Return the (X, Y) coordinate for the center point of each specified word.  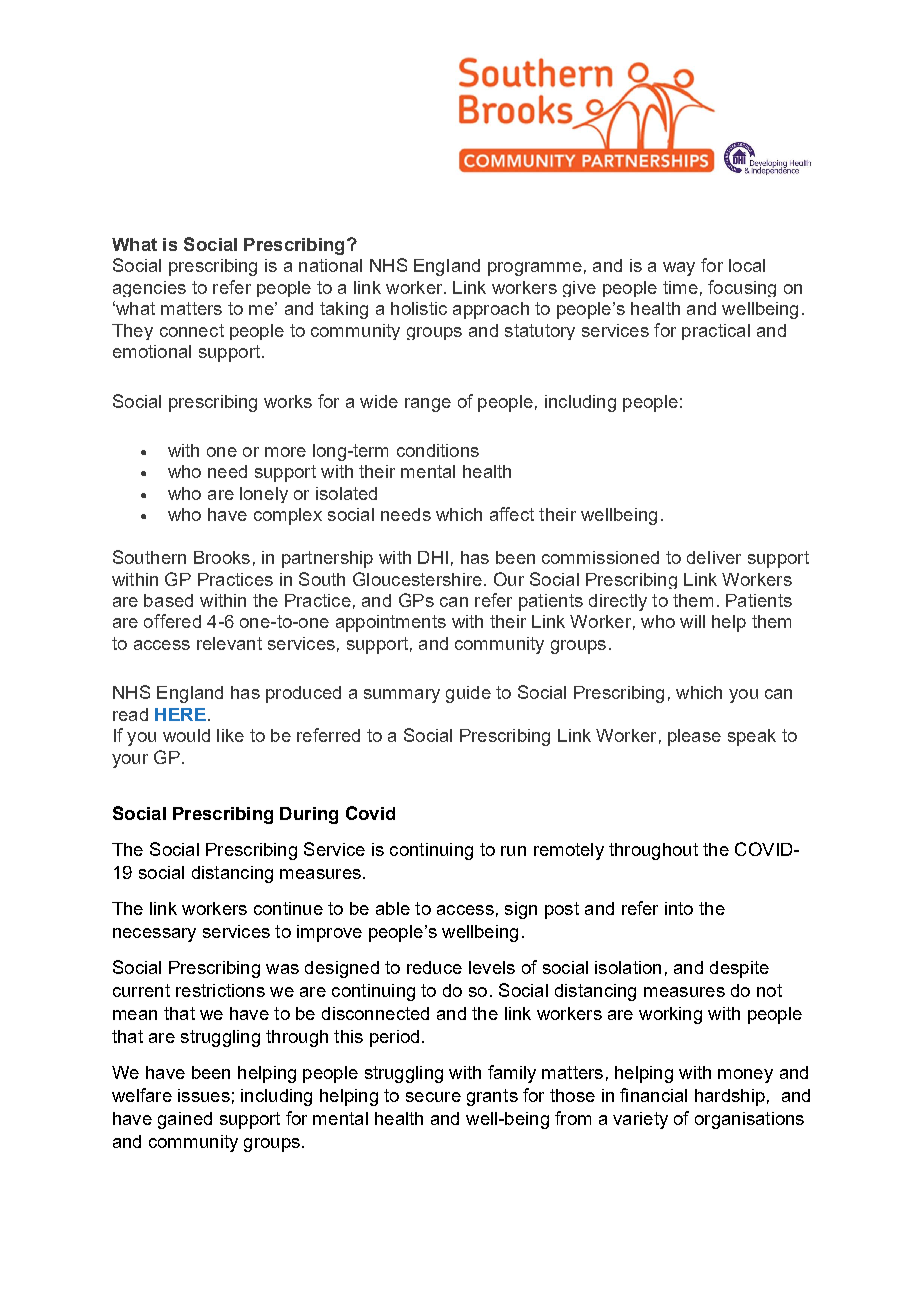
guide (468, 694)
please (694, 737)
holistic (419, 308)
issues (204, 1095)
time (680, 287)
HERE (180, 714)
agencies (149, 289)
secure (433, 1097)
